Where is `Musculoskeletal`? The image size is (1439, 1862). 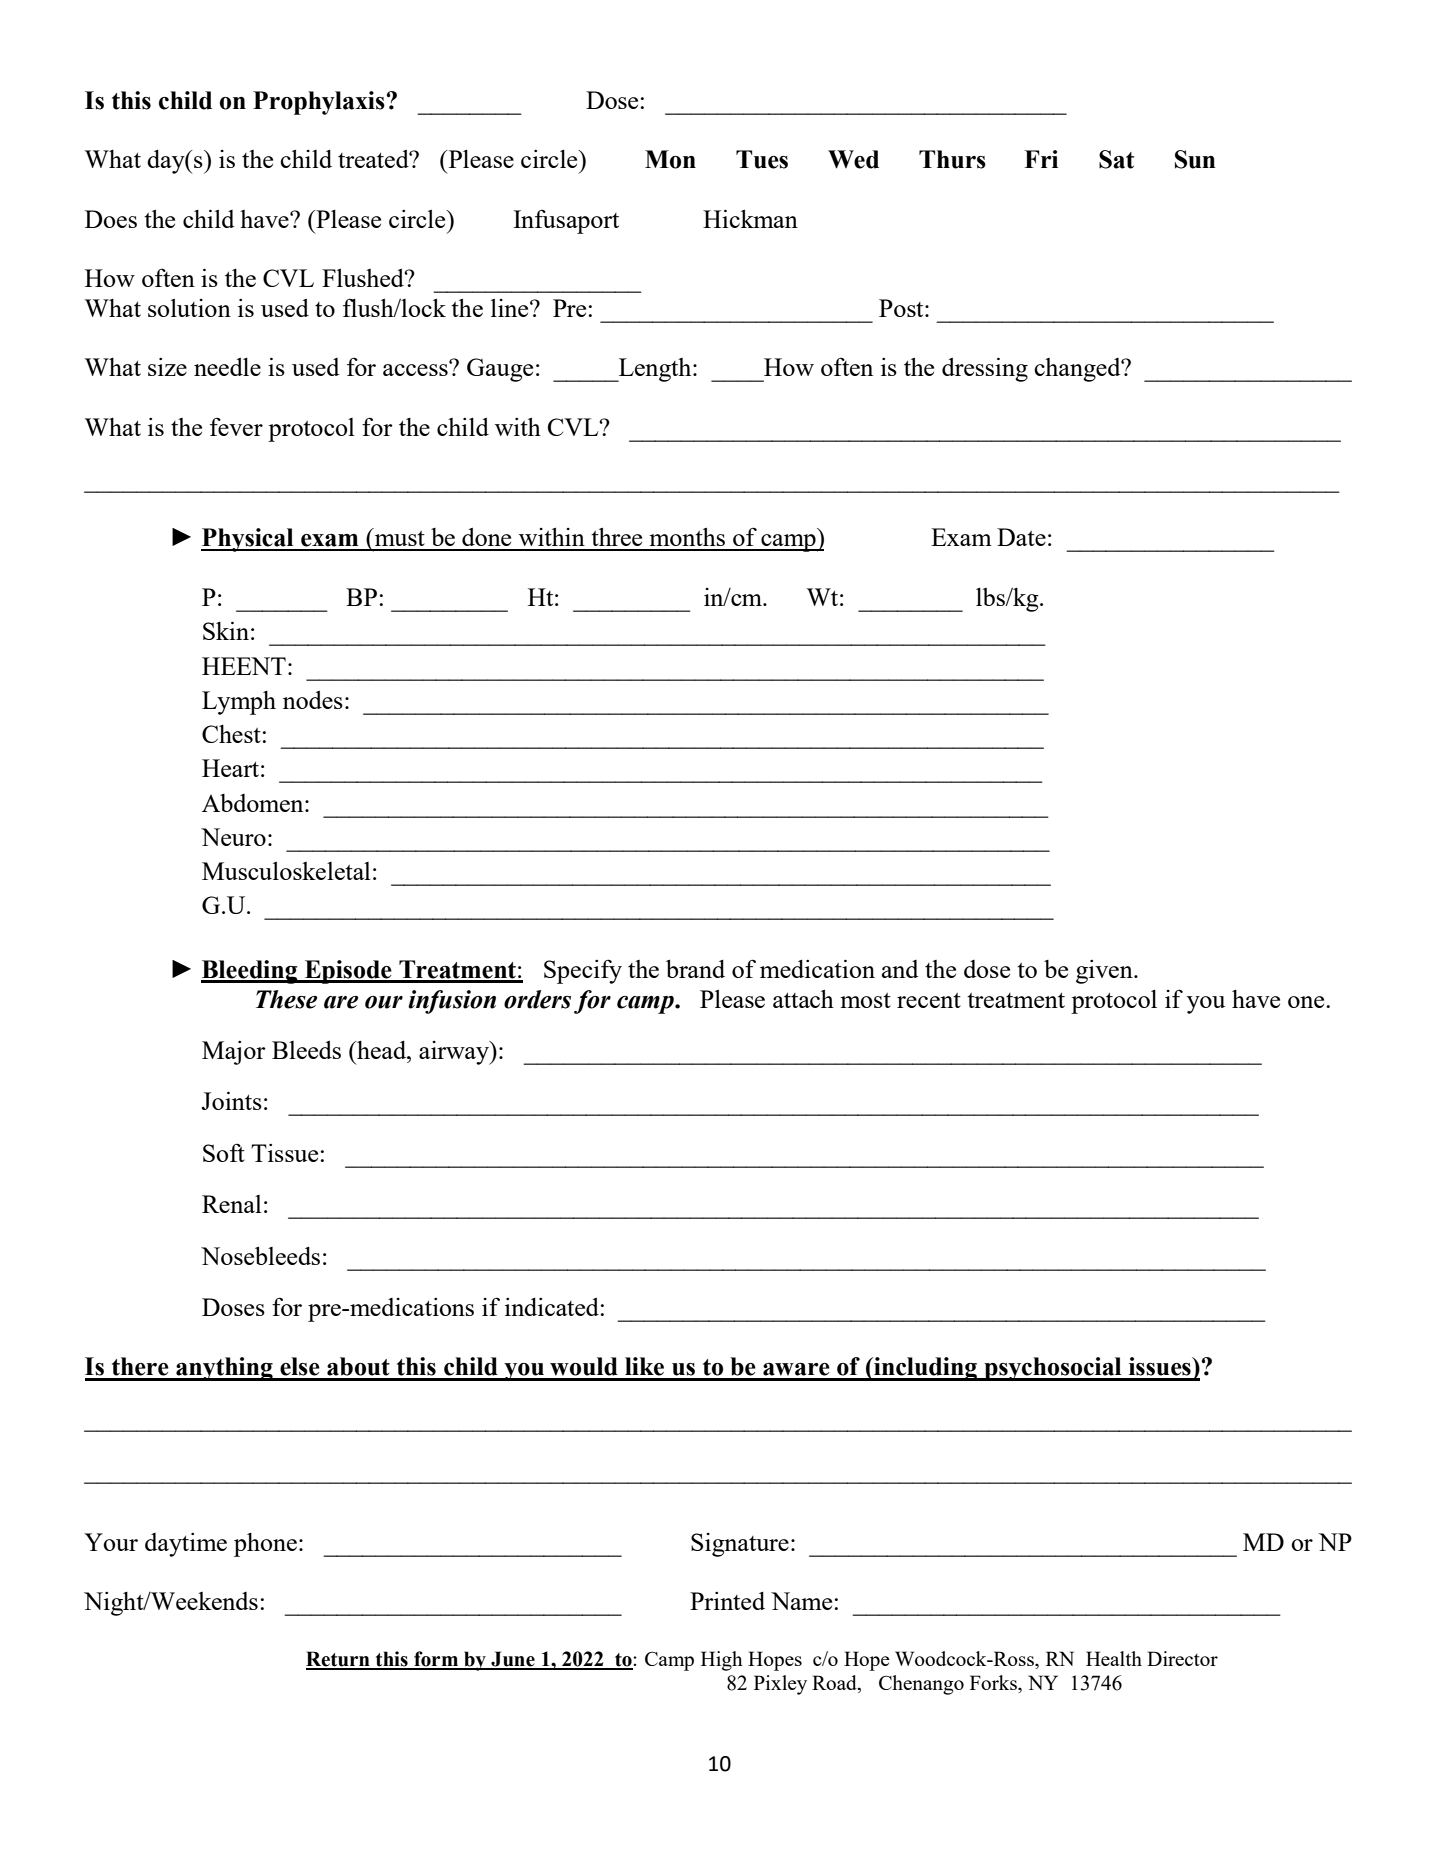 Musculoskeletal is located at coordinates (286, 871).
